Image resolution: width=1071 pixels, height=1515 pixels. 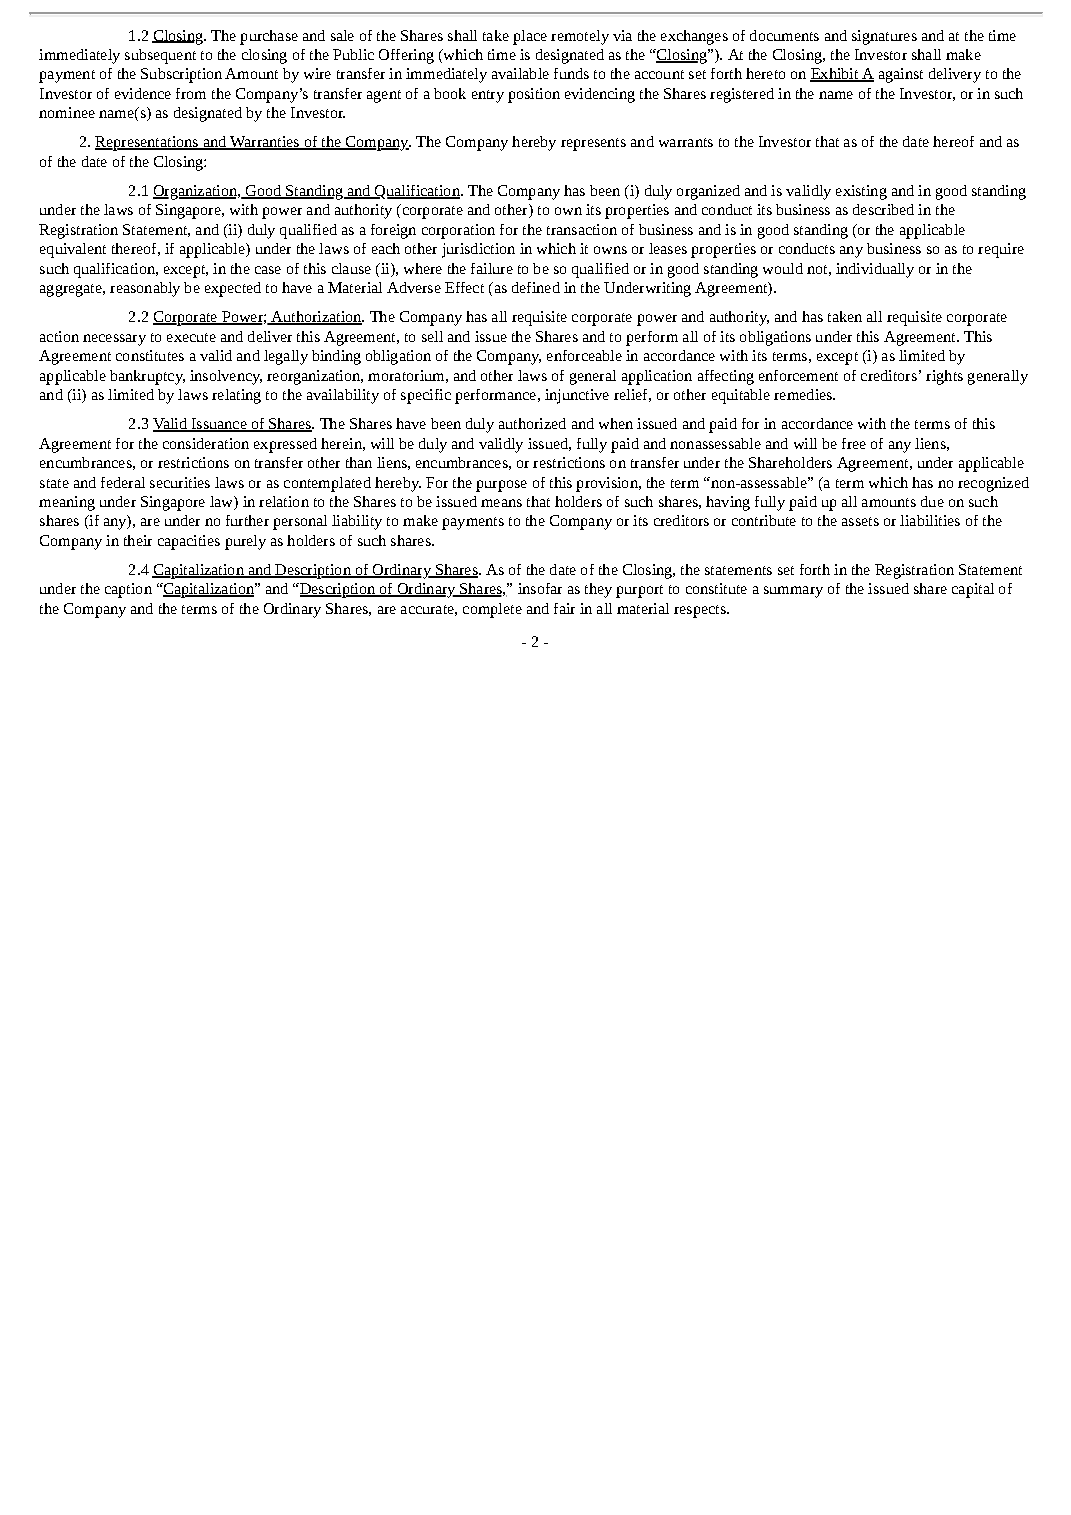 What do you see at coordinates (854, 443) in the document?
I see `free` at bounding box center [854, 443].
